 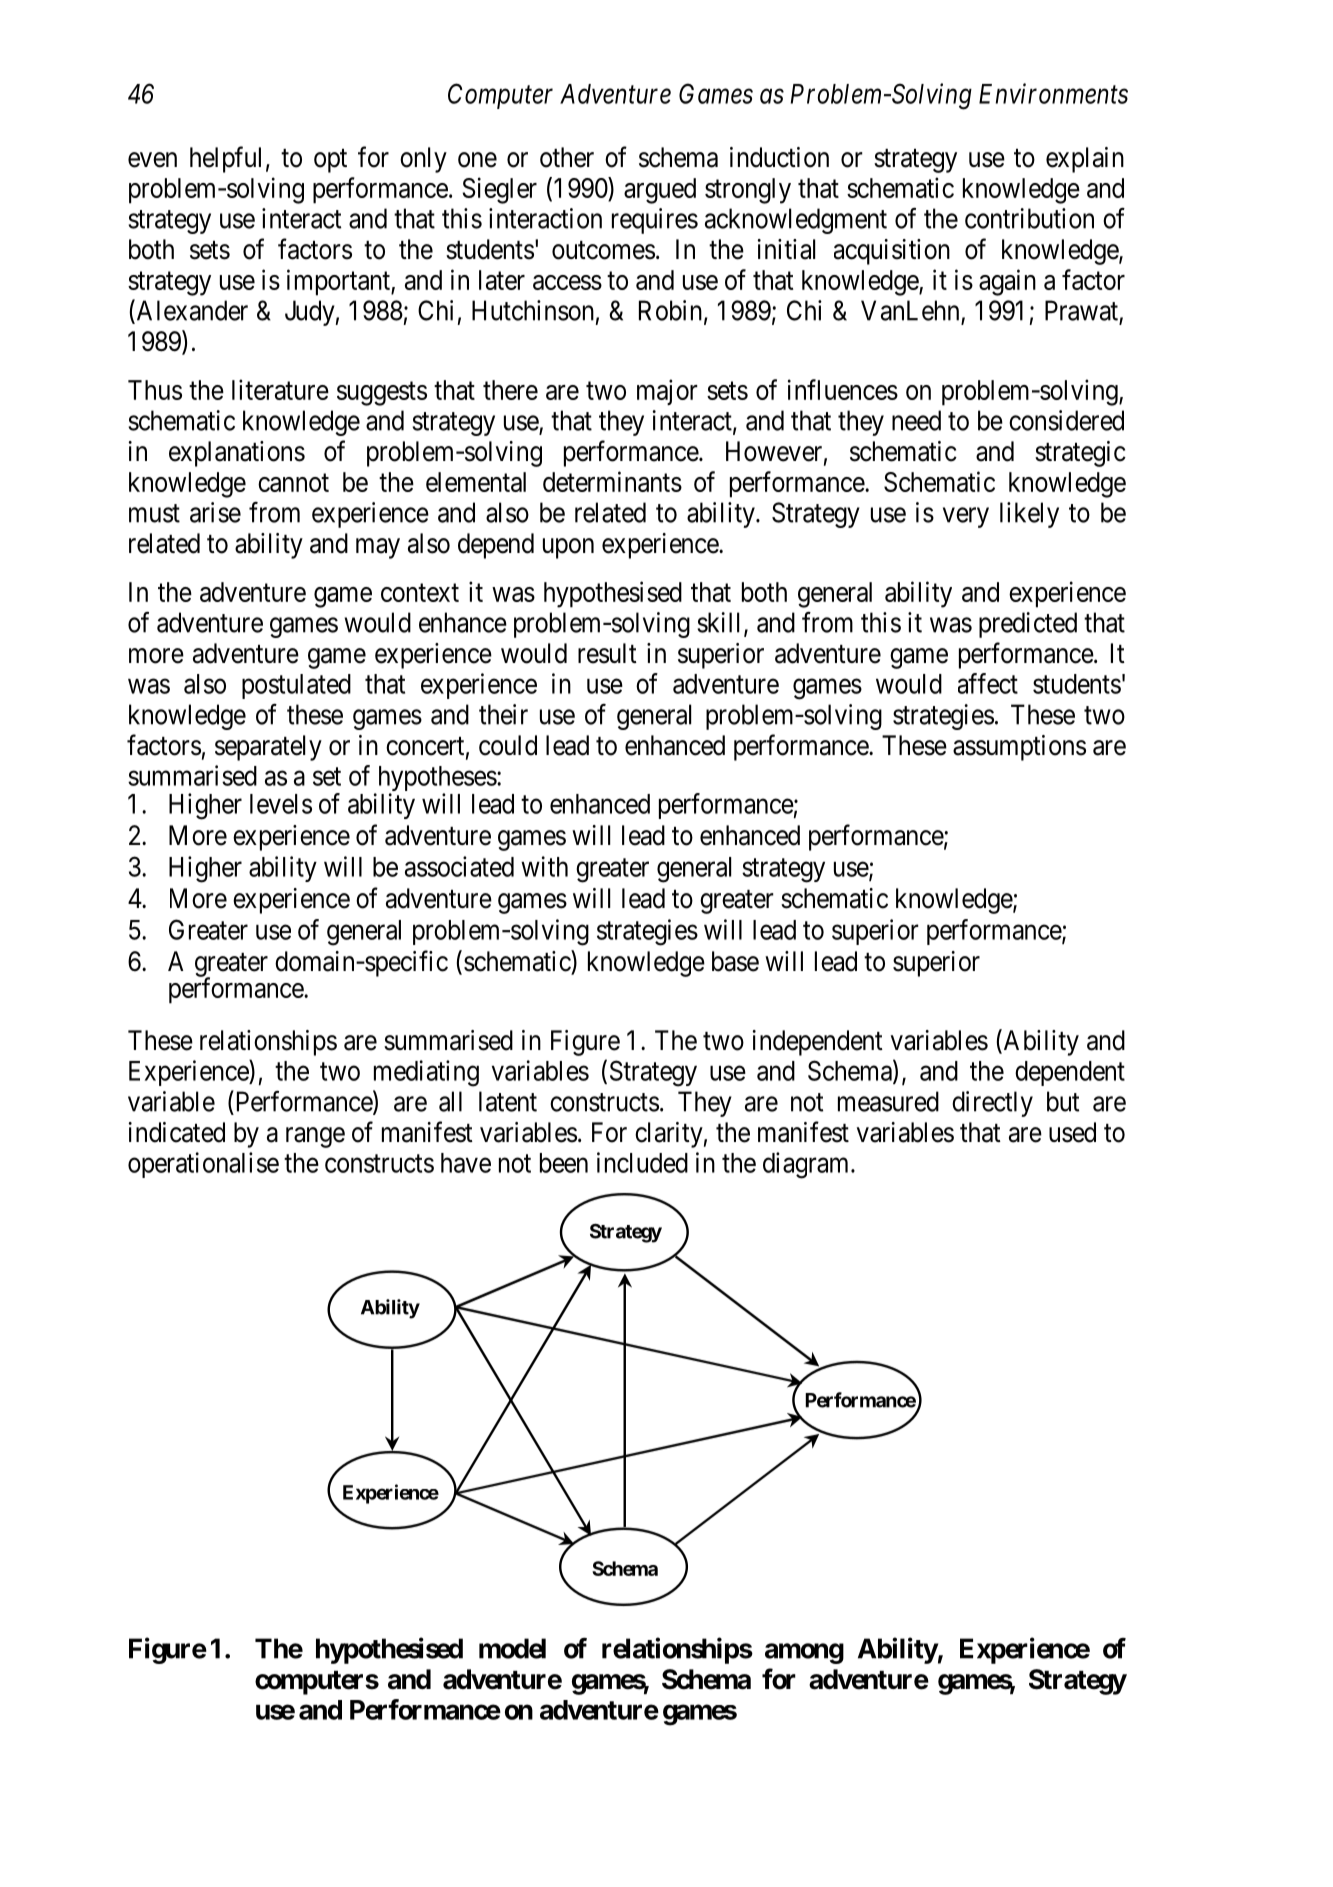 I want to click on postulated, so click(x=296, y=686).
